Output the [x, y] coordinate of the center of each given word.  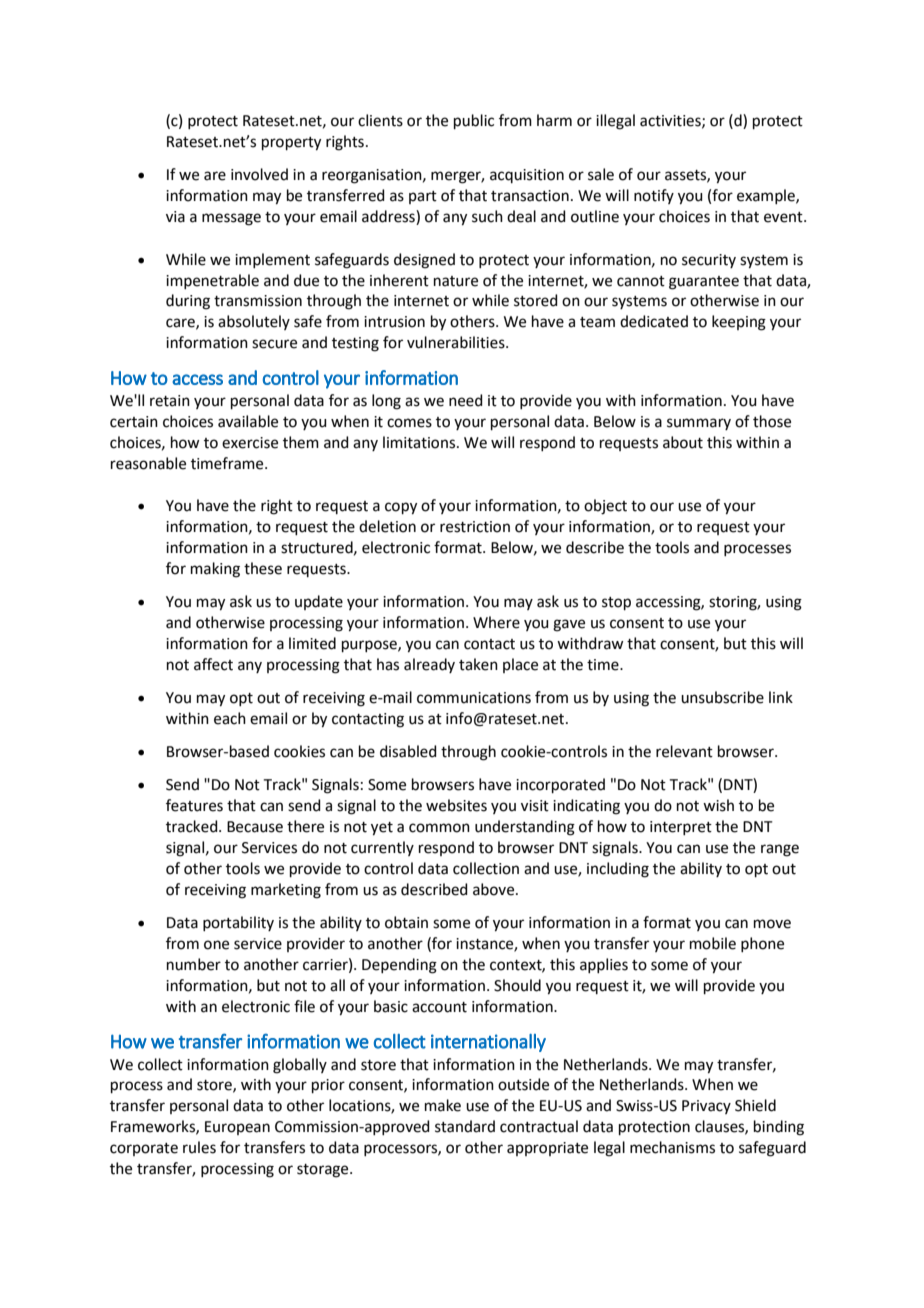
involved [259, 174]
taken [478, 664]
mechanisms [672, 1147]
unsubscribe [722, 697]
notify [654, 196]
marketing [286, 891]
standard [465, 1126]
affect [213, 664]
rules [199, 1147]
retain [170, 401]
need [466, 400]
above [495, 889]
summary [699, 424]
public [474, 121]
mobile [713, 943]
